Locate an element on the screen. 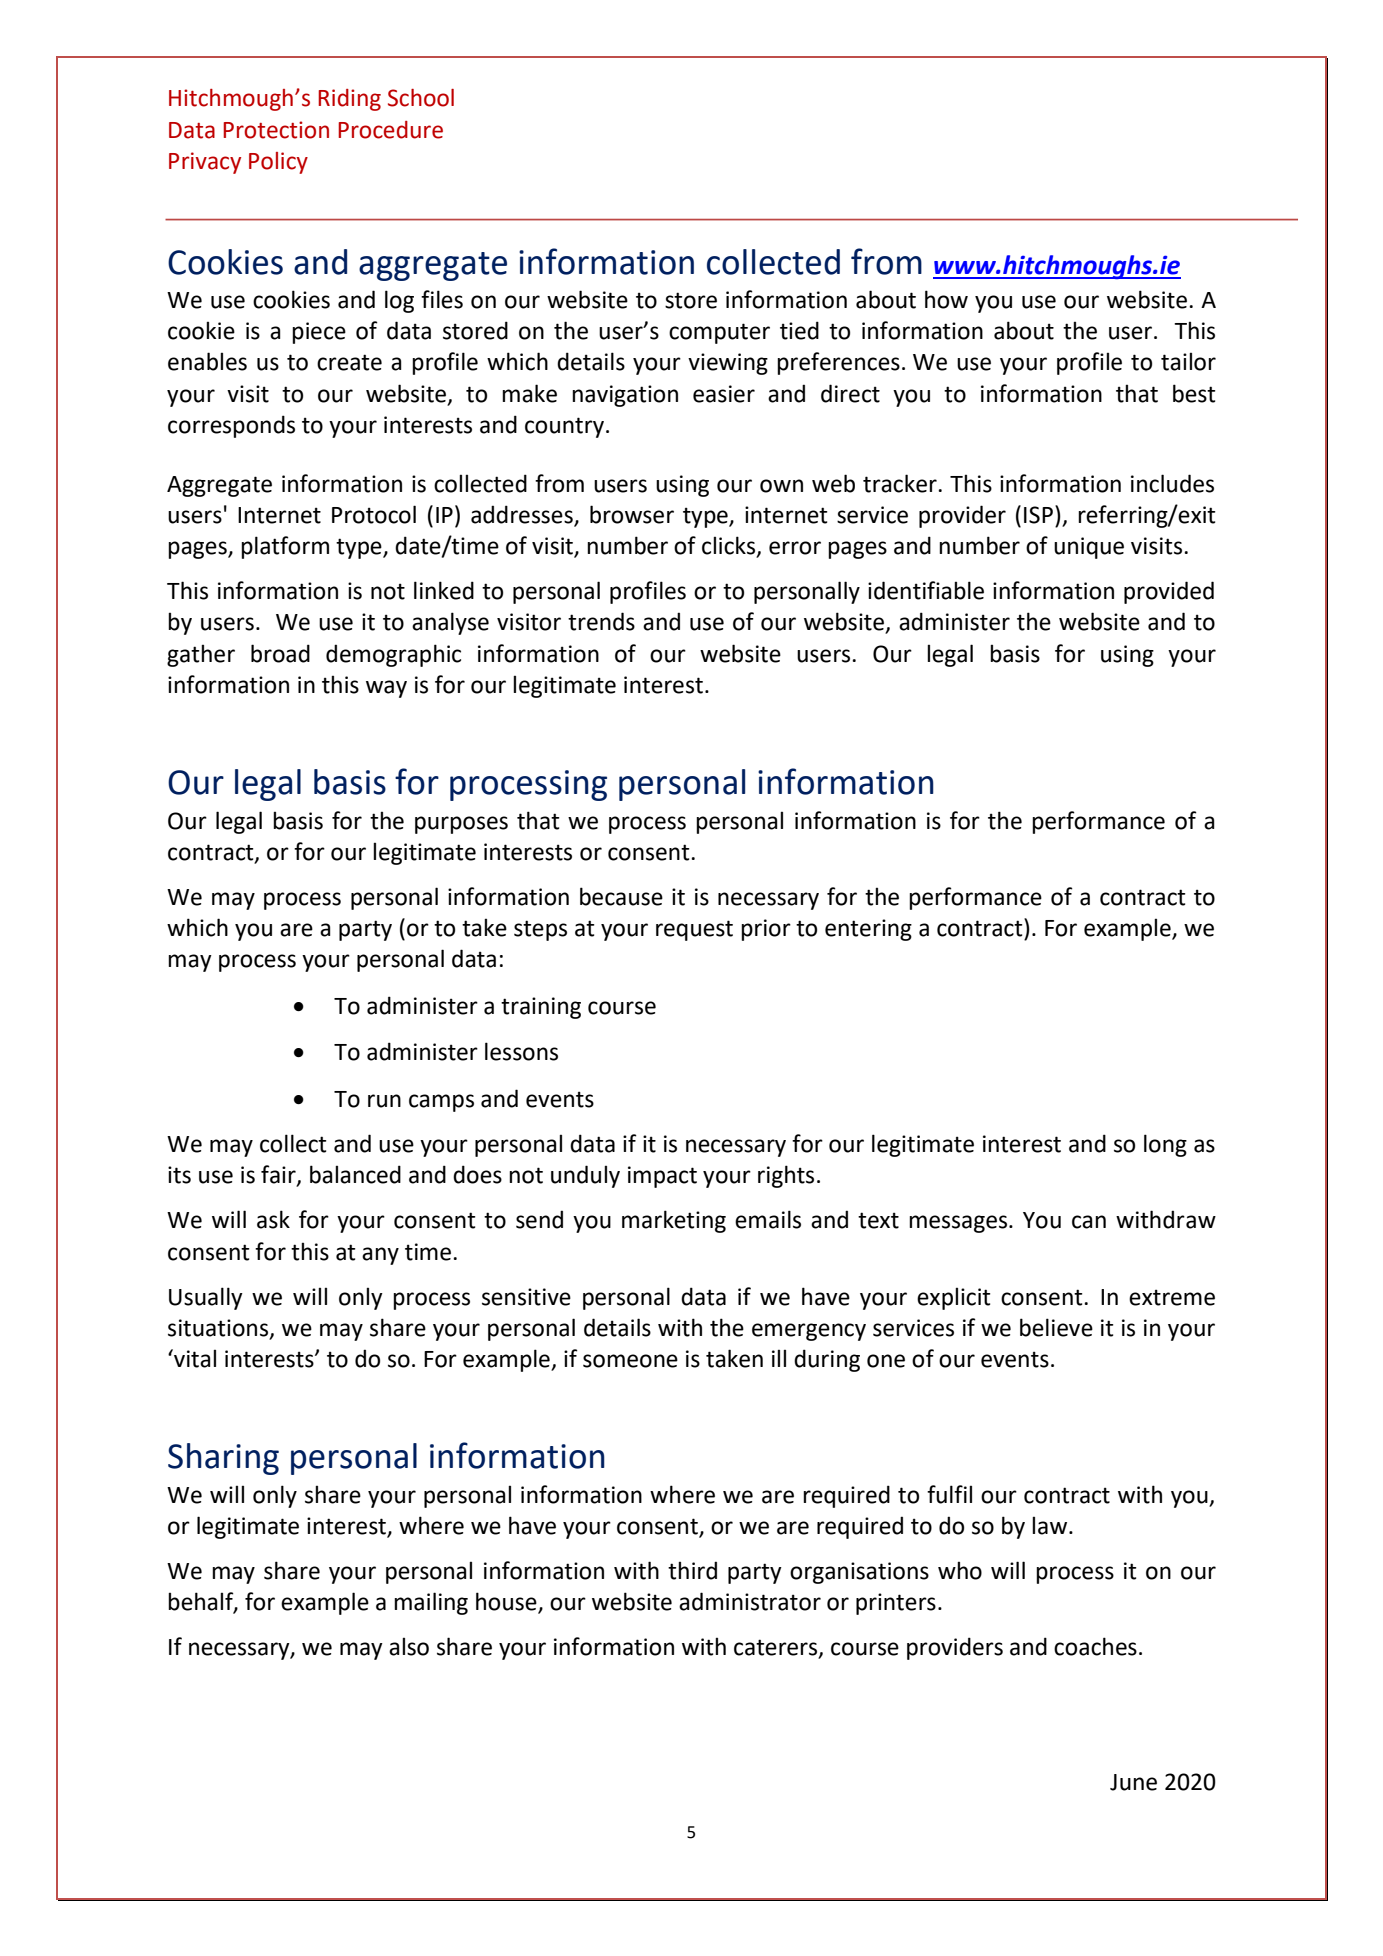  purposes is located at coordinates (461, 825).
